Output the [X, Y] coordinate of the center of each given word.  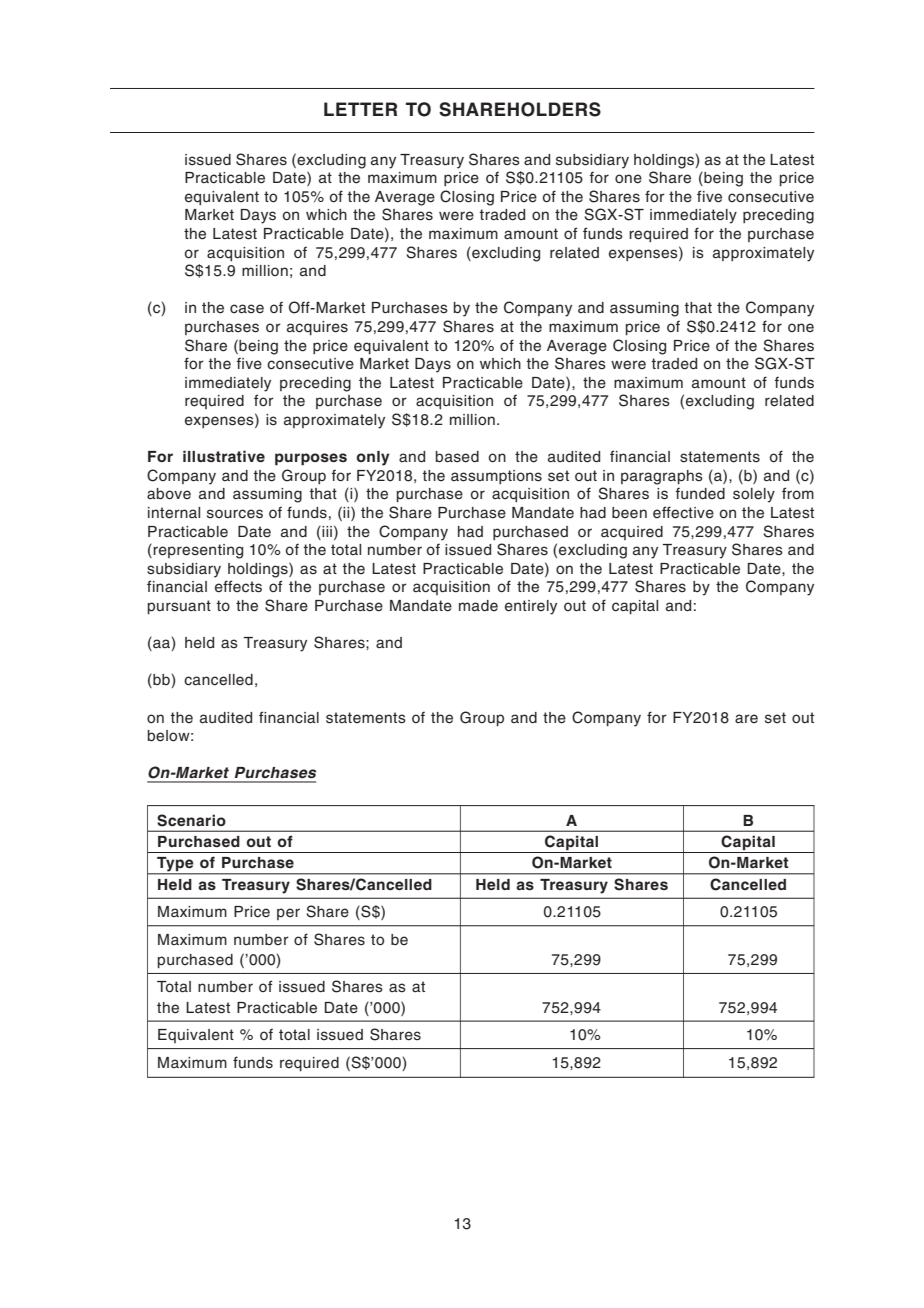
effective [683, 512]
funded [700, 494]
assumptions [496, 477]
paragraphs [662, 477]
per [288, 914]
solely [754, 495]
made [478, 606]
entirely [531, 607]
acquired [632, 533]
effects [238, 586]
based [457, 457]
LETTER [360, 109]
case [247, 309]
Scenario [191, 820]
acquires [317, 328]
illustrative [224, 456]
